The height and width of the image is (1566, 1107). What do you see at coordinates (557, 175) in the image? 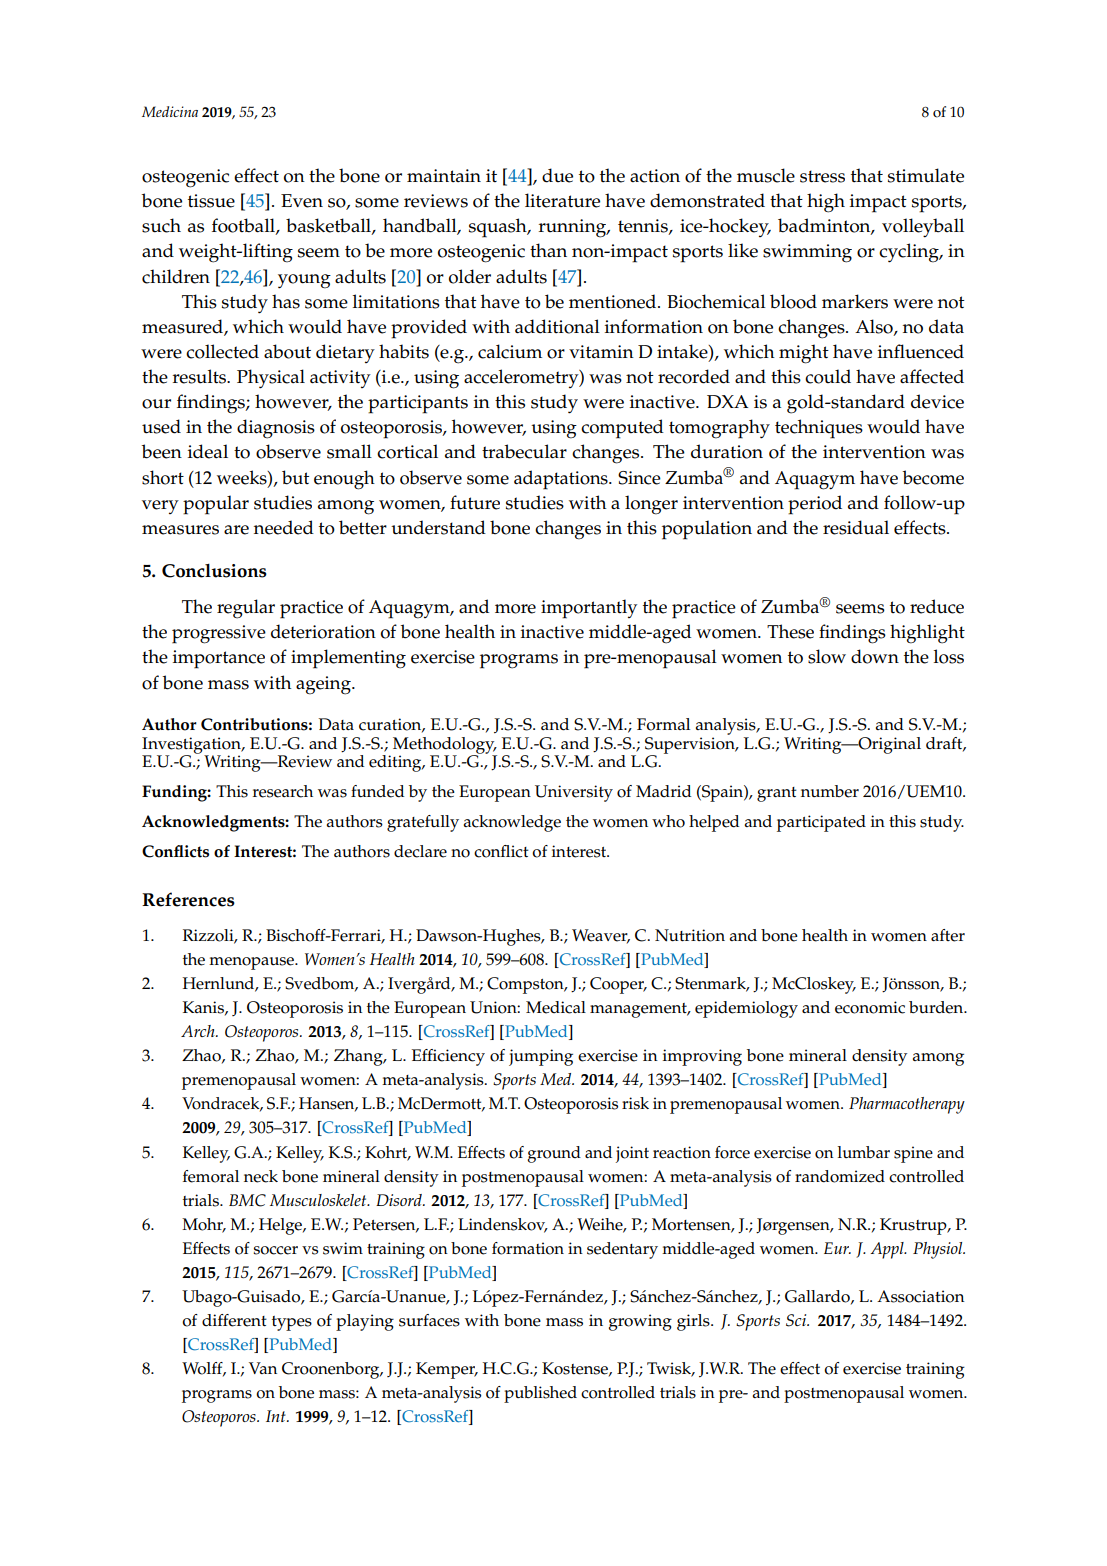
I see `due` at bounding box center [557, 175].
